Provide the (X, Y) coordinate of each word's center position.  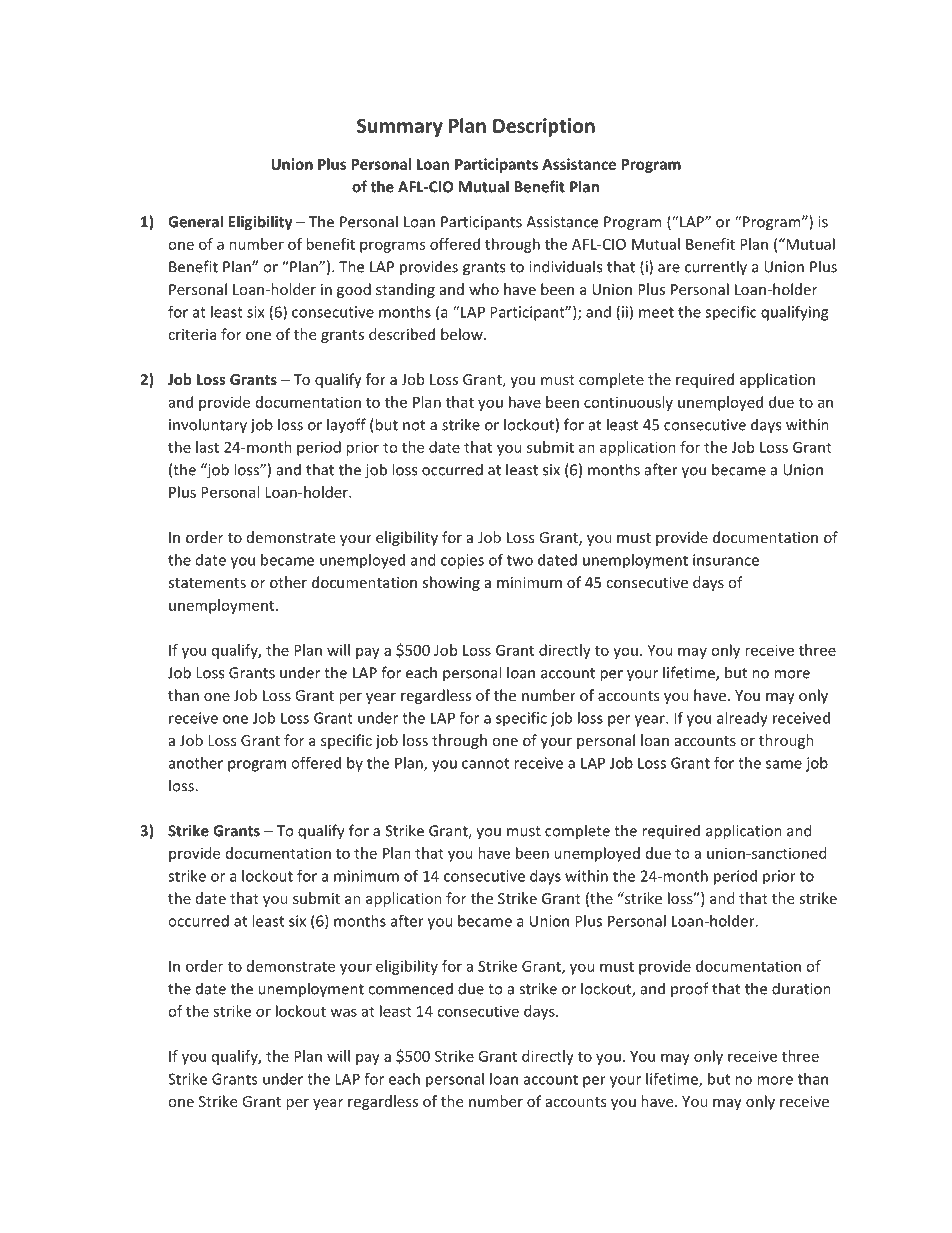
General (195, 221)
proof (690, 989)
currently (716, 268)
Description (544, 127)
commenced (410, 988)
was (344, 1012)
